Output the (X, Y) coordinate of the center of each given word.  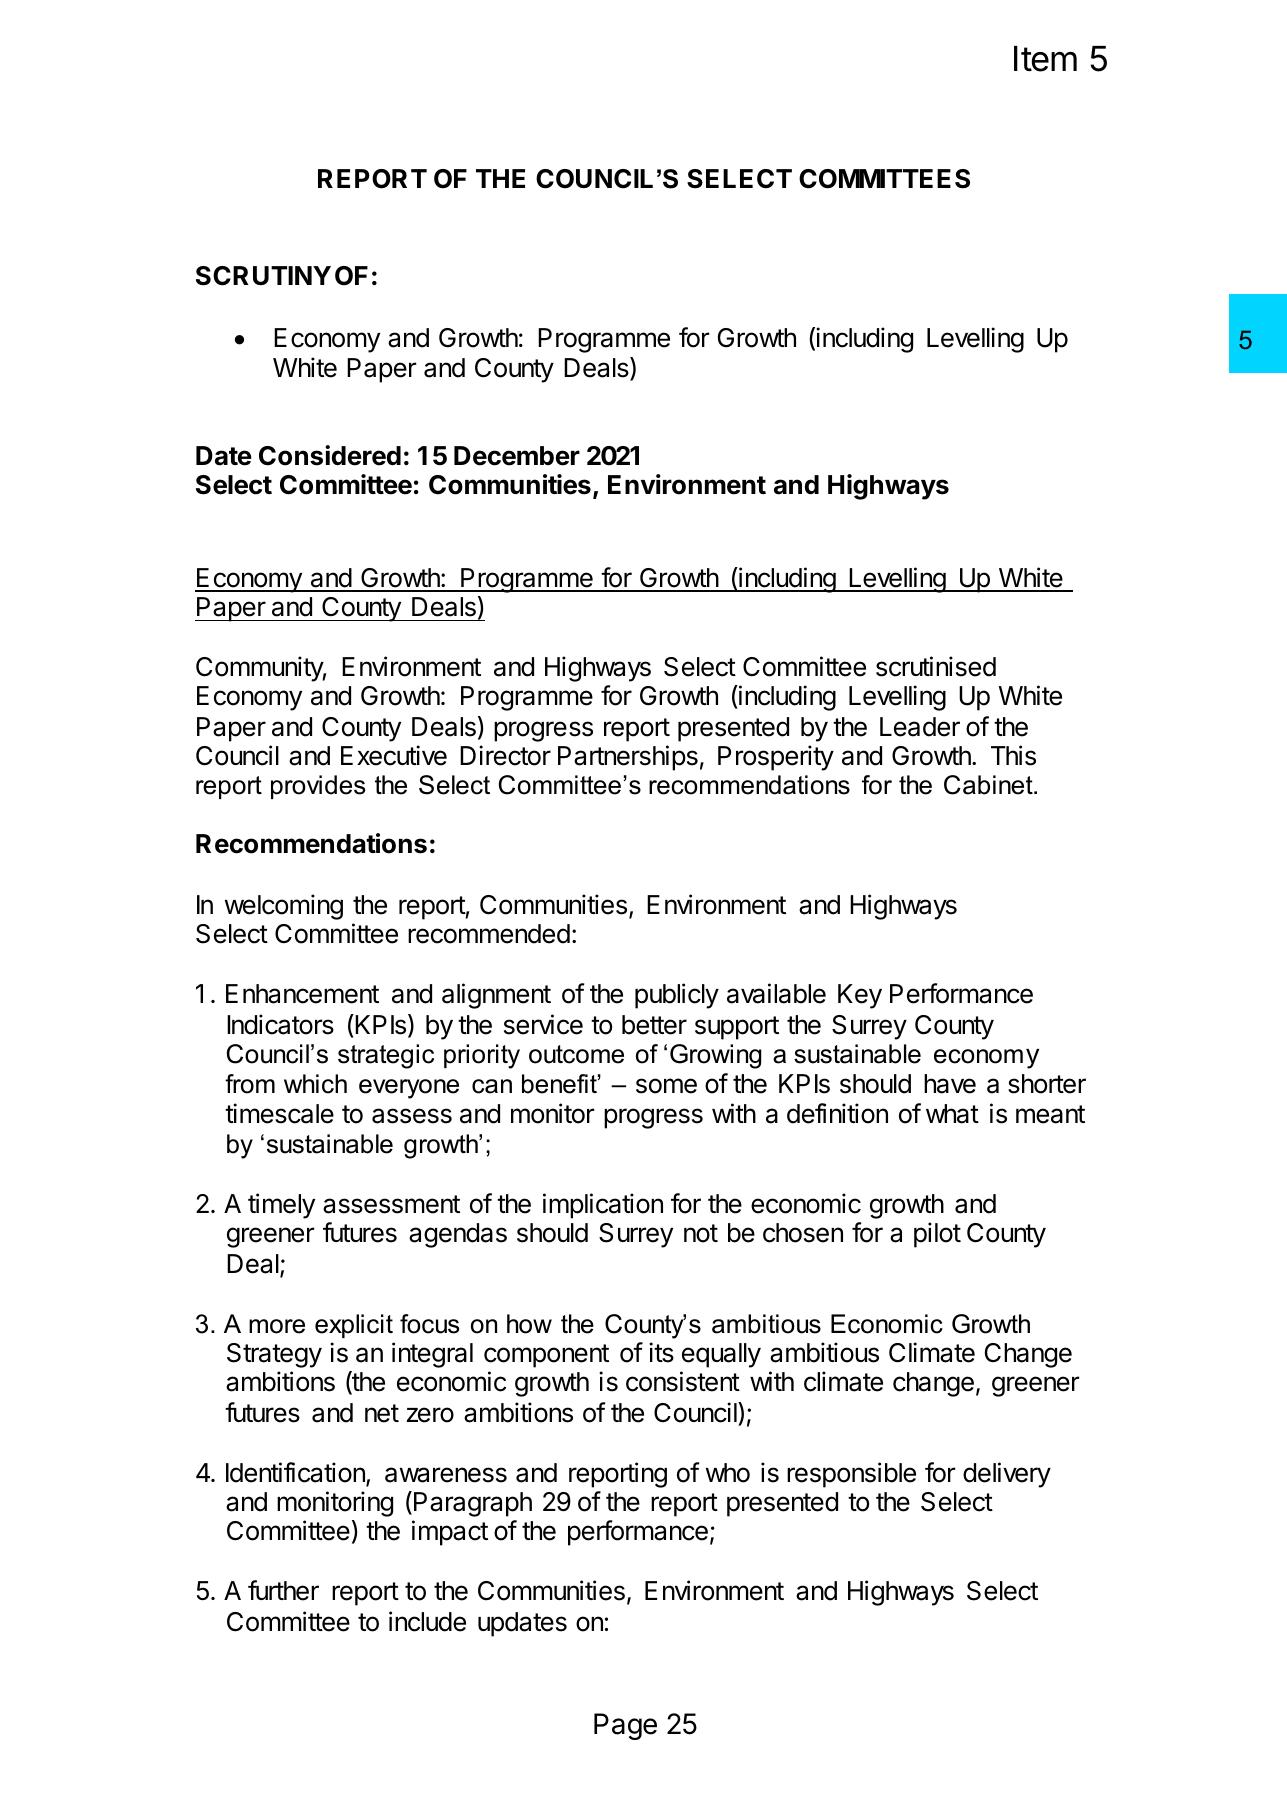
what (952, 1114)
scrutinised (936, 666)
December (517, 456)
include (427, 1621)
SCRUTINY (263, 276)
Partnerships (628, 758)
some (666, 1086)
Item (1045, 59)
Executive (394, 755)
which (315, 1084)
